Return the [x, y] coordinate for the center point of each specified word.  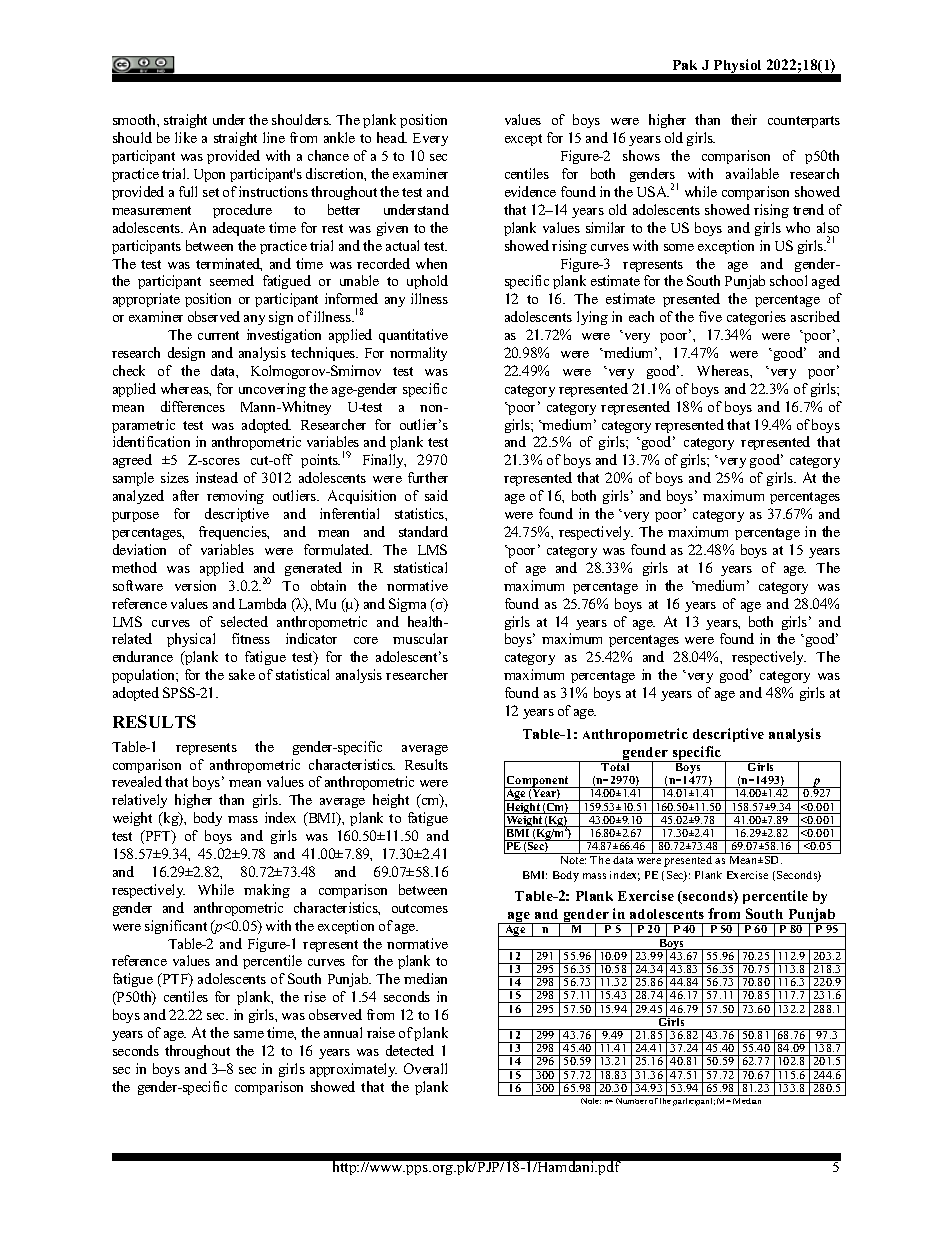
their [744, 119]
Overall [425, 1068]
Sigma [407, 605]
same [249, 1034]
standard [423, 531]
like [186, 137]
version [195, 585]
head [392, 137]
